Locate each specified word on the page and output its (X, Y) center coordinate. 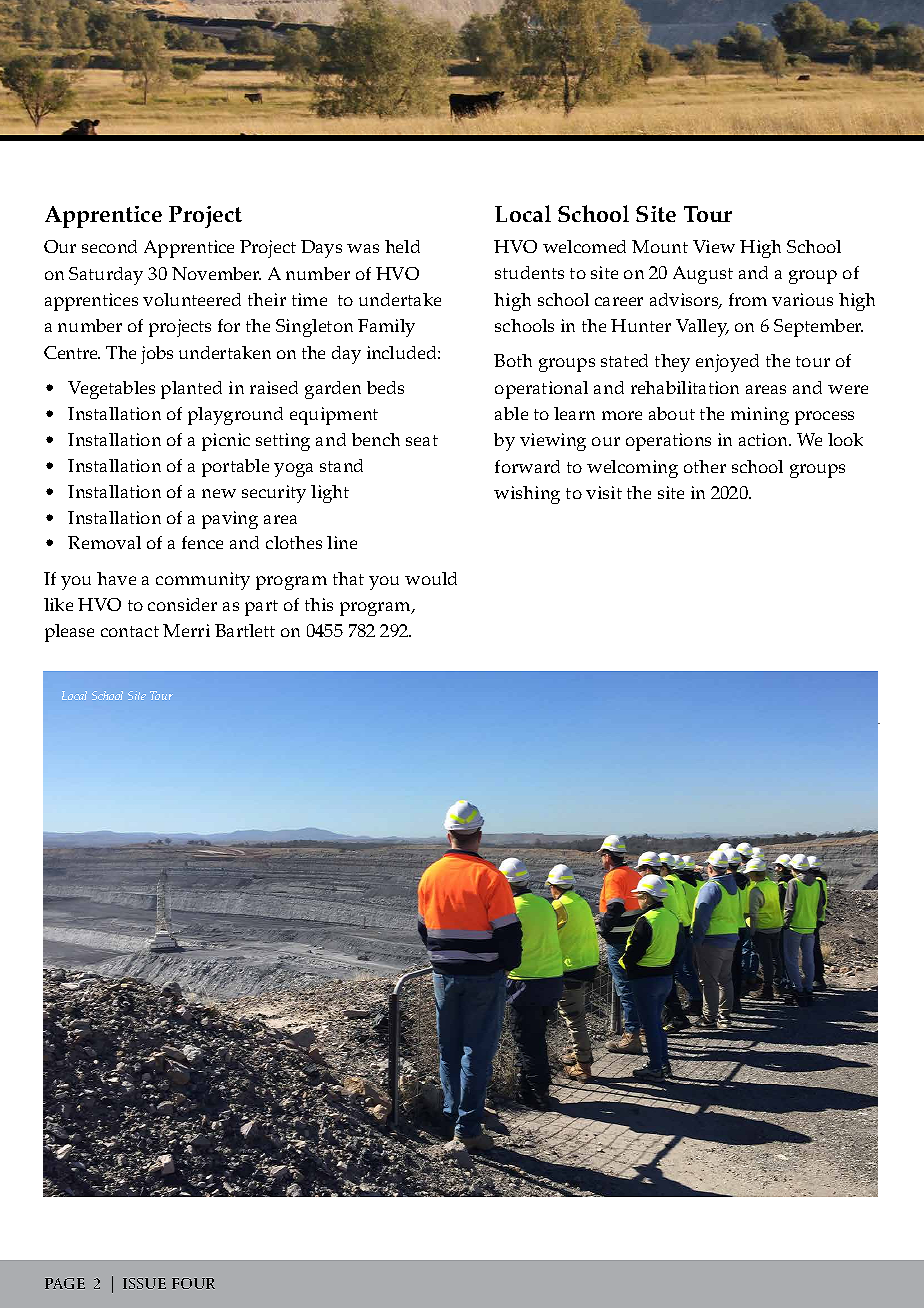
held (402, 246)
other (705, 466)
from (748, 299)
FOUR (193, 1283)
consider (182, 604)
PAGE (65, 1283)
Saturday (106, 276)
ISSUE (144, 1283)
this (319, 604)
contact (130, 631)
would (431, 578)
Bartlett (245, 630)
